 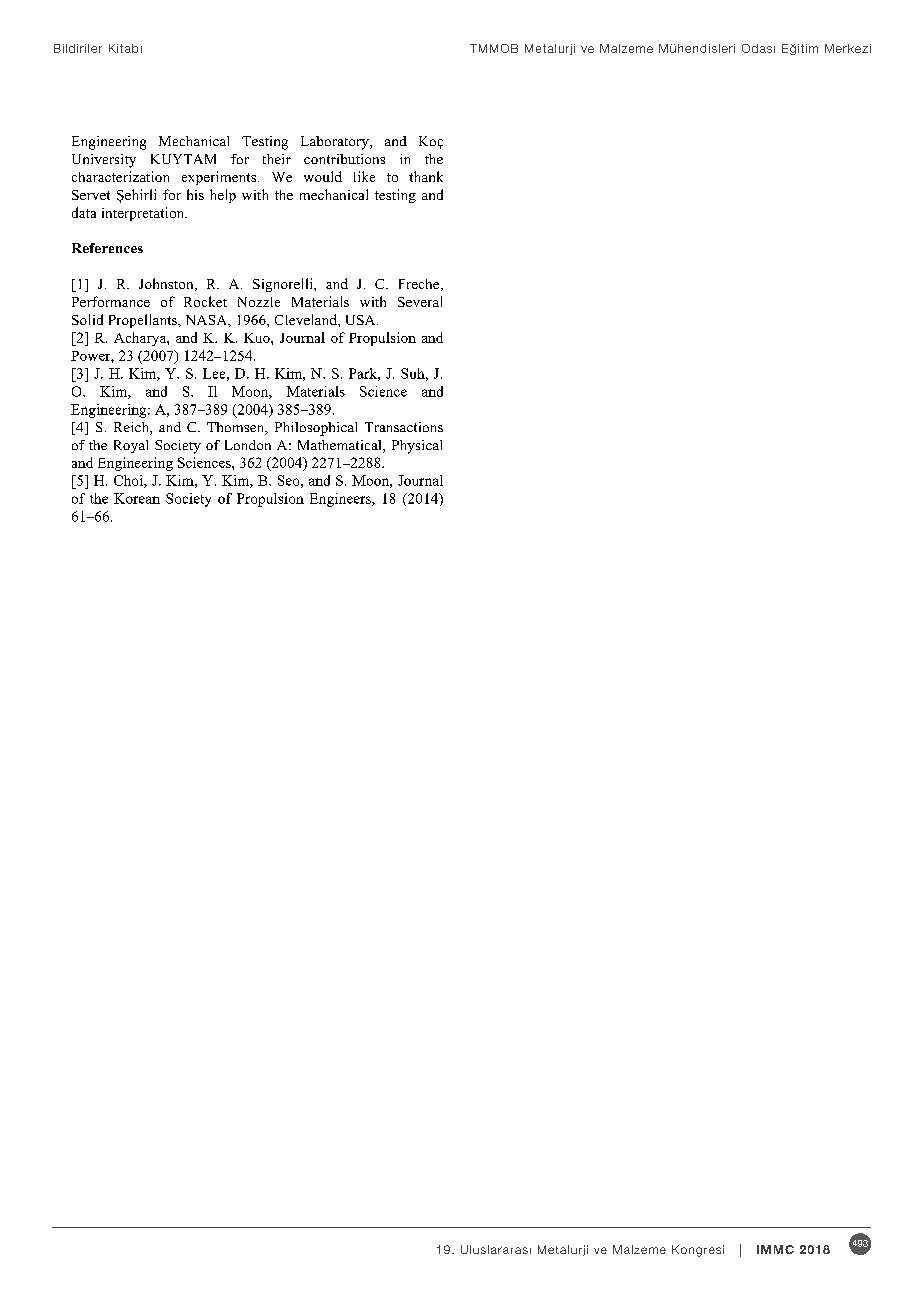 I want to click on help, so click(x=223, y=196).
